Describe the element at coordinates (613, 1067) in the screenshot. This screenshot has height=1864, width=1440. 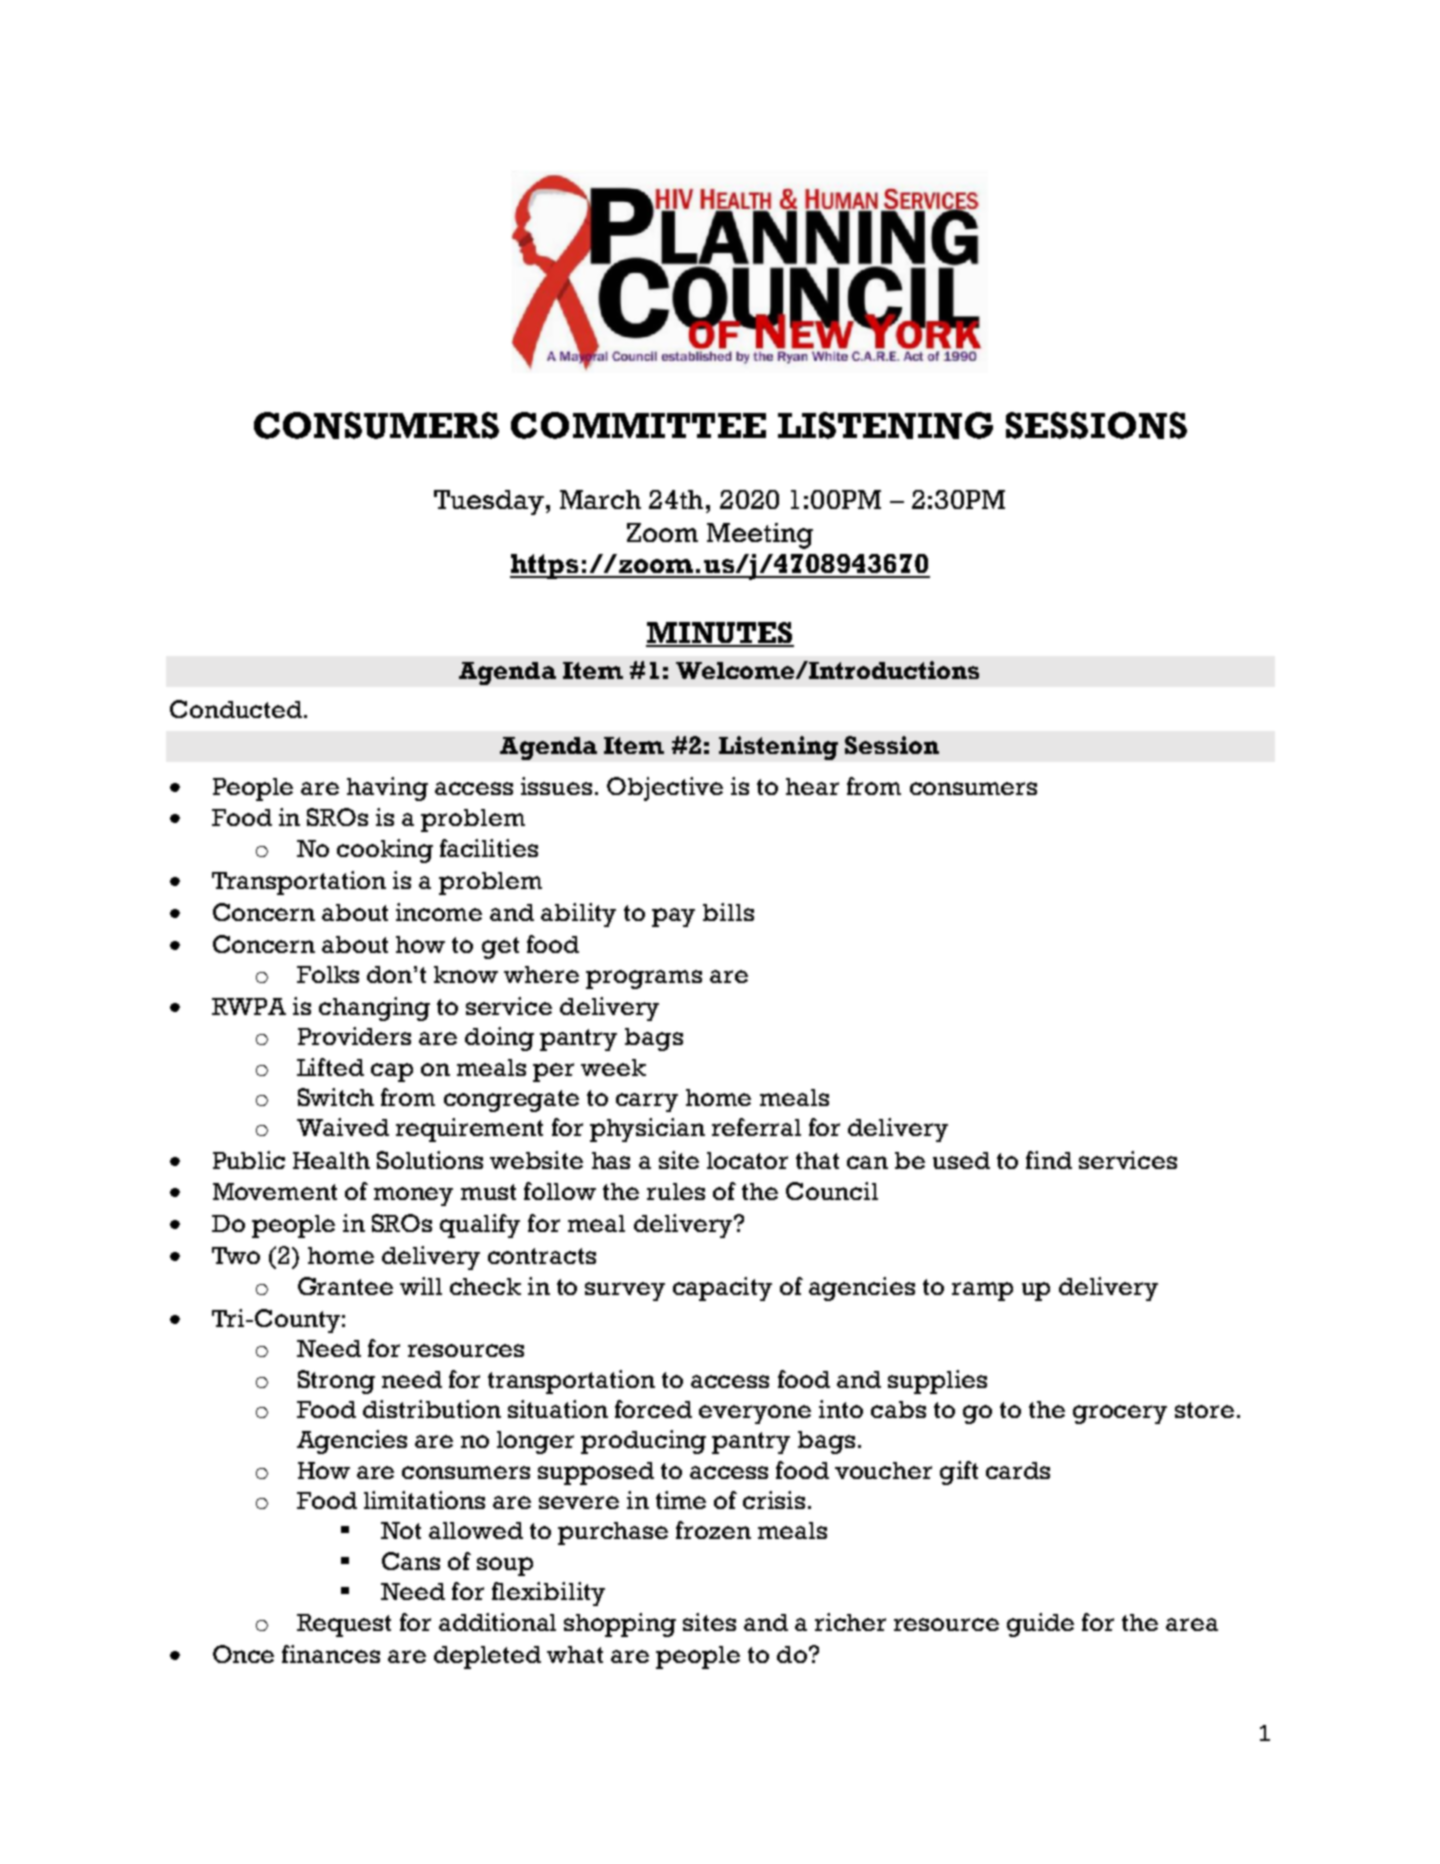
I see `week` at that location.
